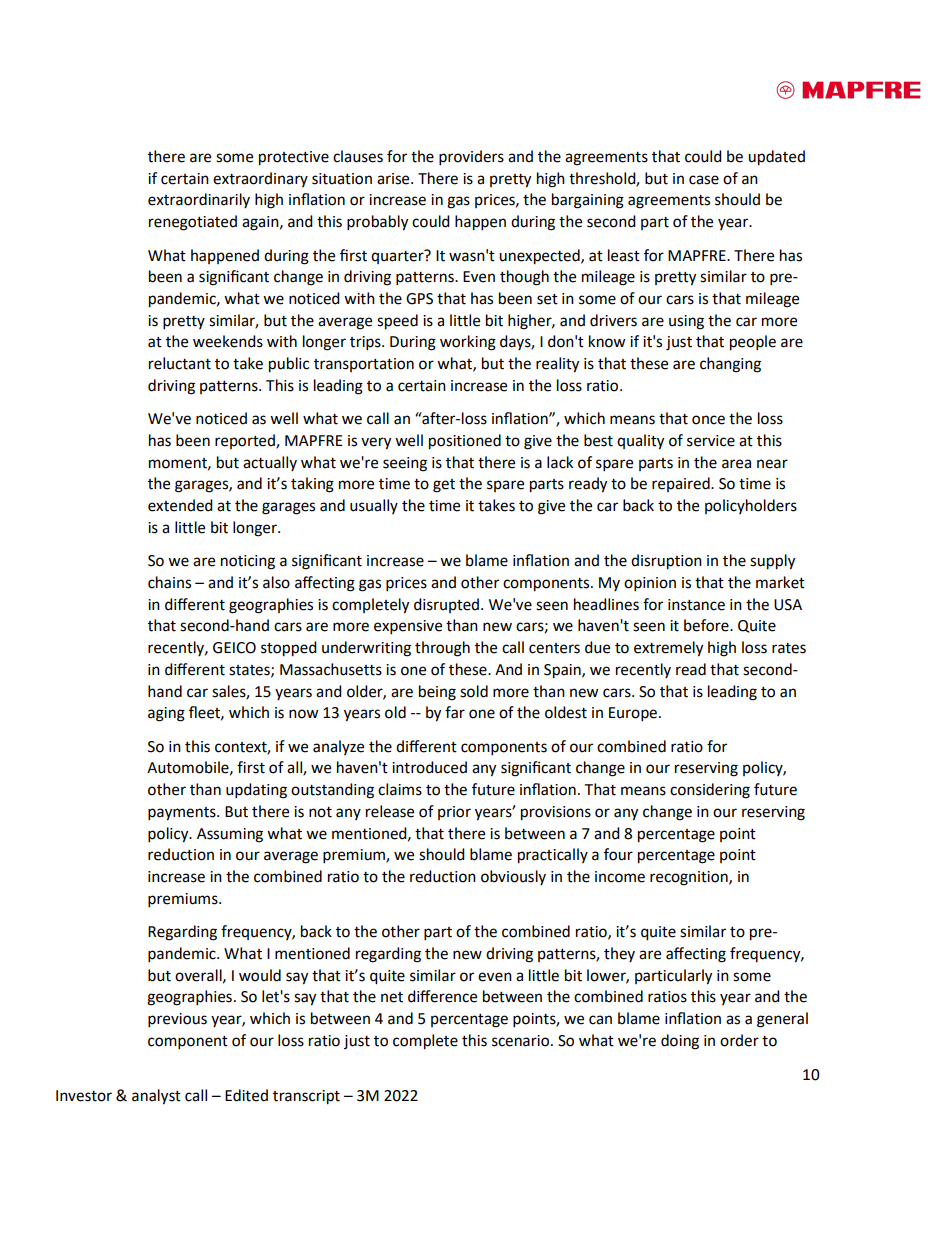 This screenshot has height=1233, width=952. Describe the element at coordinates (708, 420) in the screenshot. I see `once` at that location.
